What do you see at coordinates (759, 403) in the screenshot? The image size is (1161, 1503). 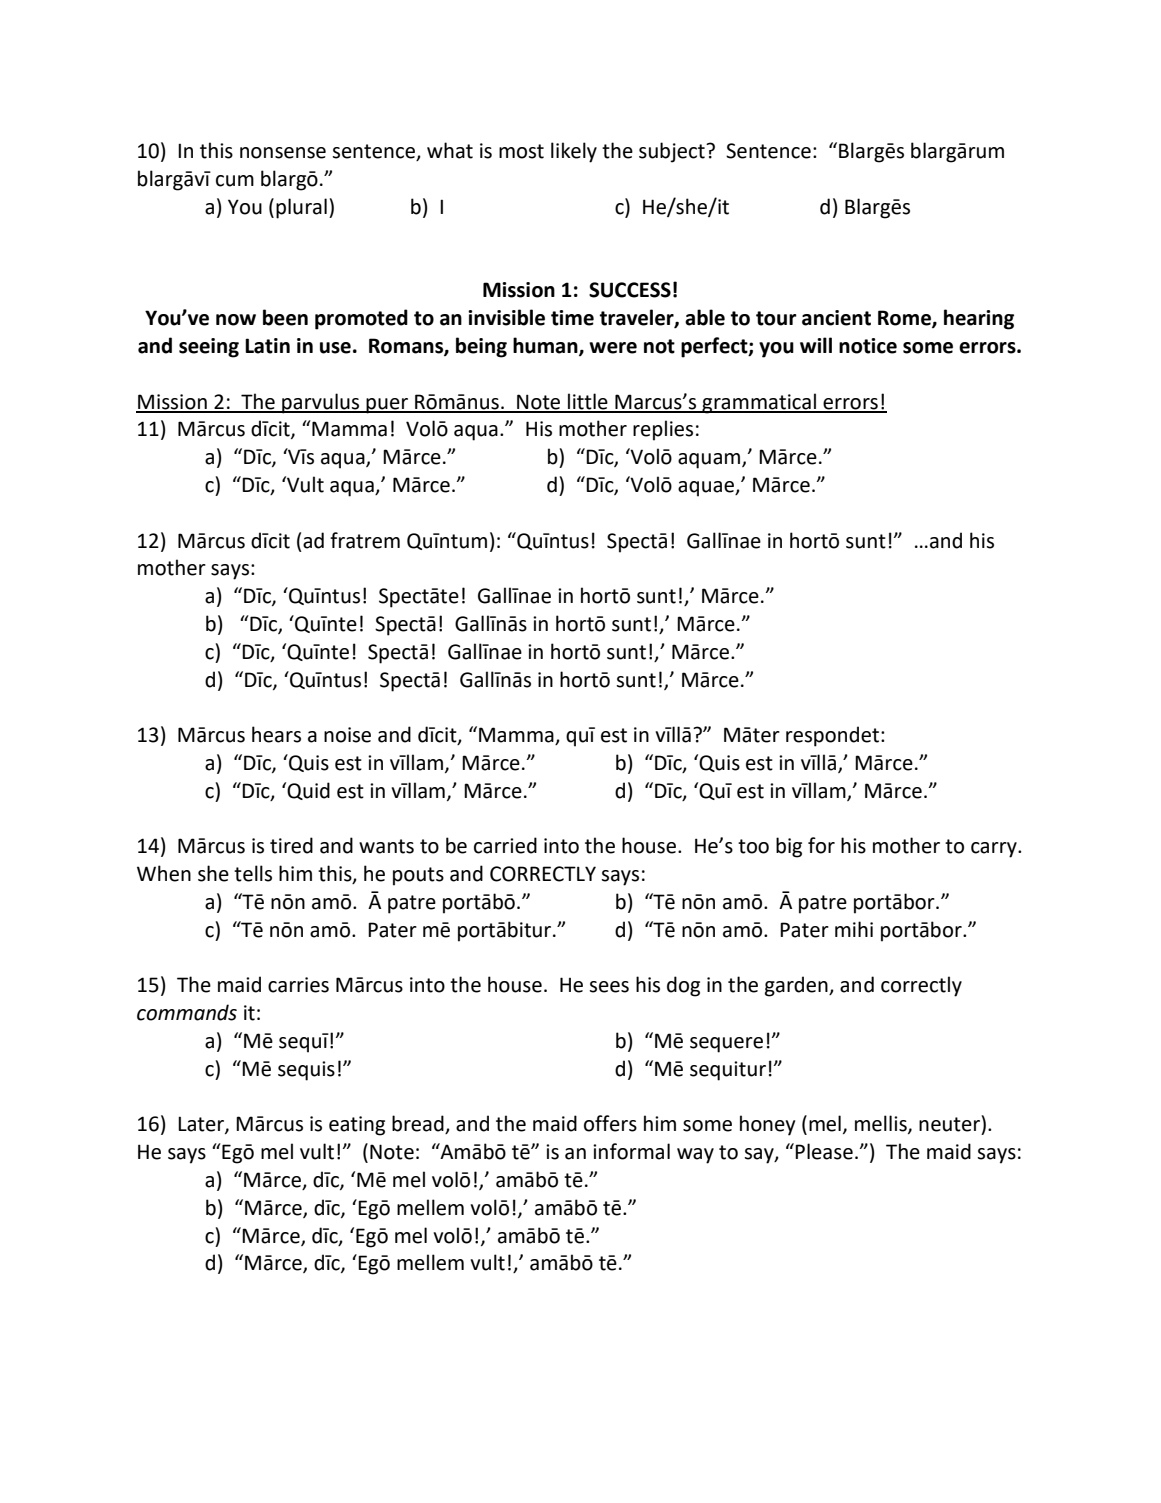 I see `grammatical` at bounding box center [759, 403].
